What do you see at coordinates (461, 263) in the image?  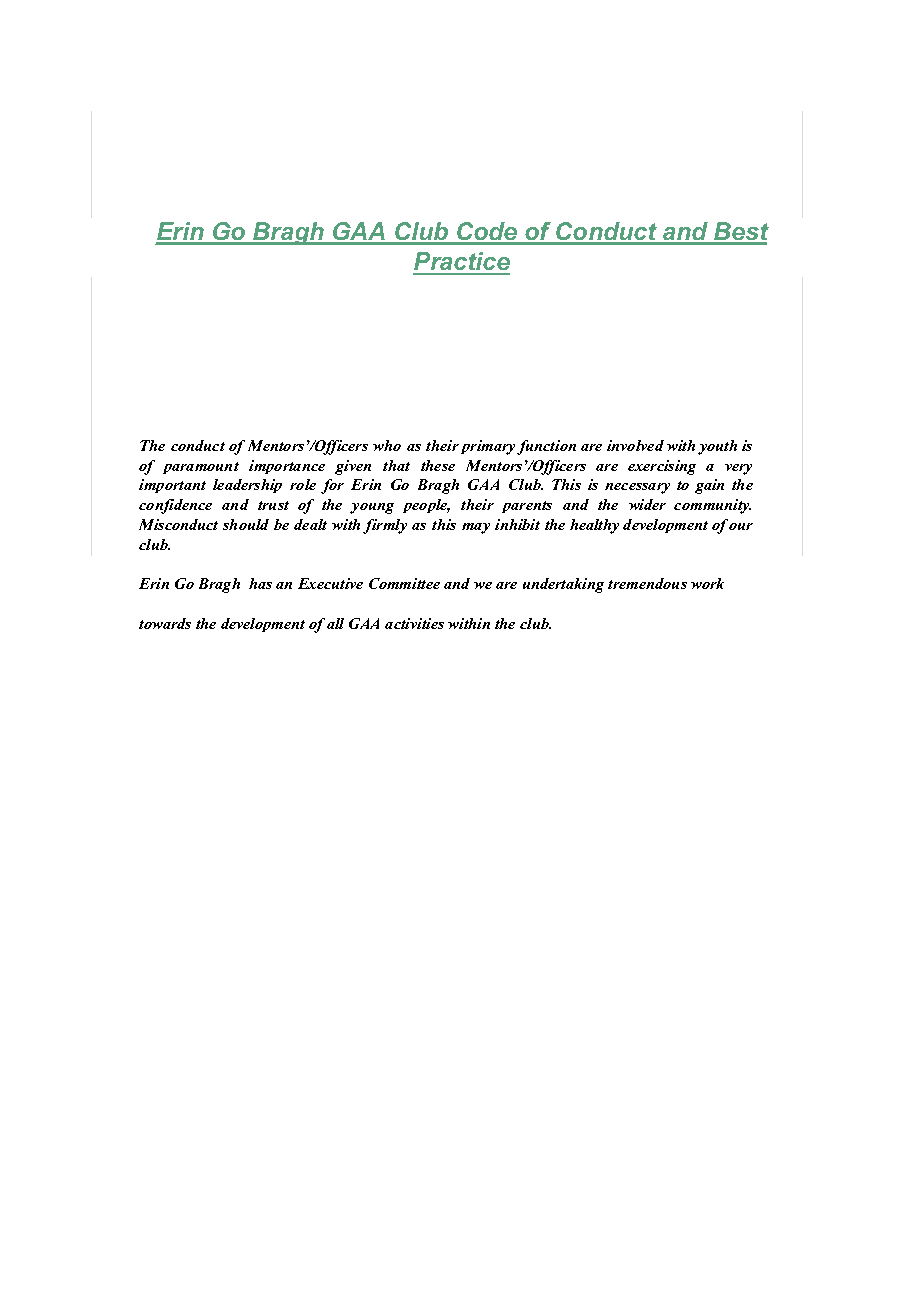 I see `Practice` at bounding box center [461, 263].
